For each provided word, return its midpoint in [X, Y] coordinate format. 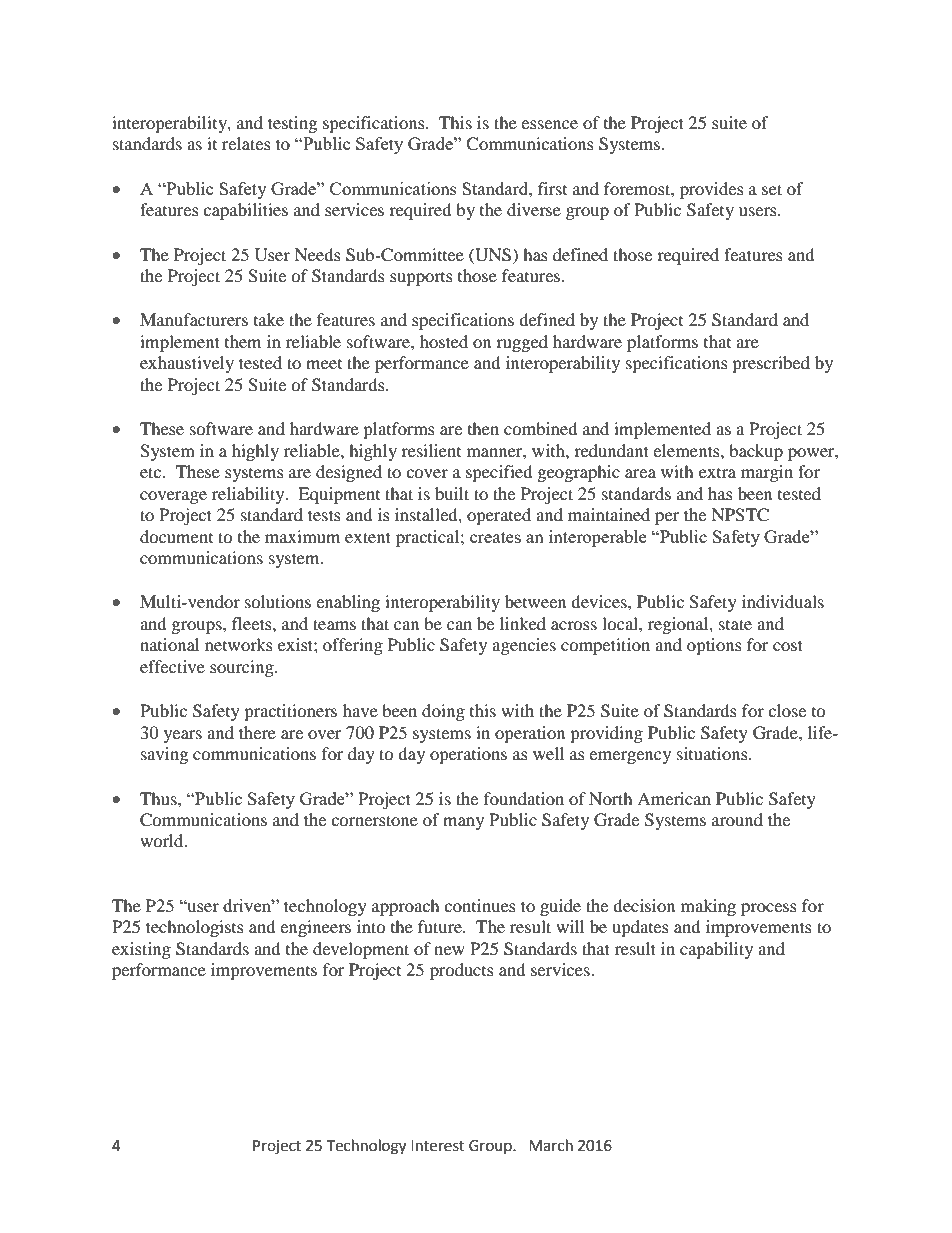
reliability [249, 495]
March [551, 1145]
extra [717, 473]
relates [246, 143]
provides [712, 190]
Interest [438, 1146]
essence [549, 124]
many [463, 823]
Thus [159, 798]
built [452, 493]
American [674, 798]
